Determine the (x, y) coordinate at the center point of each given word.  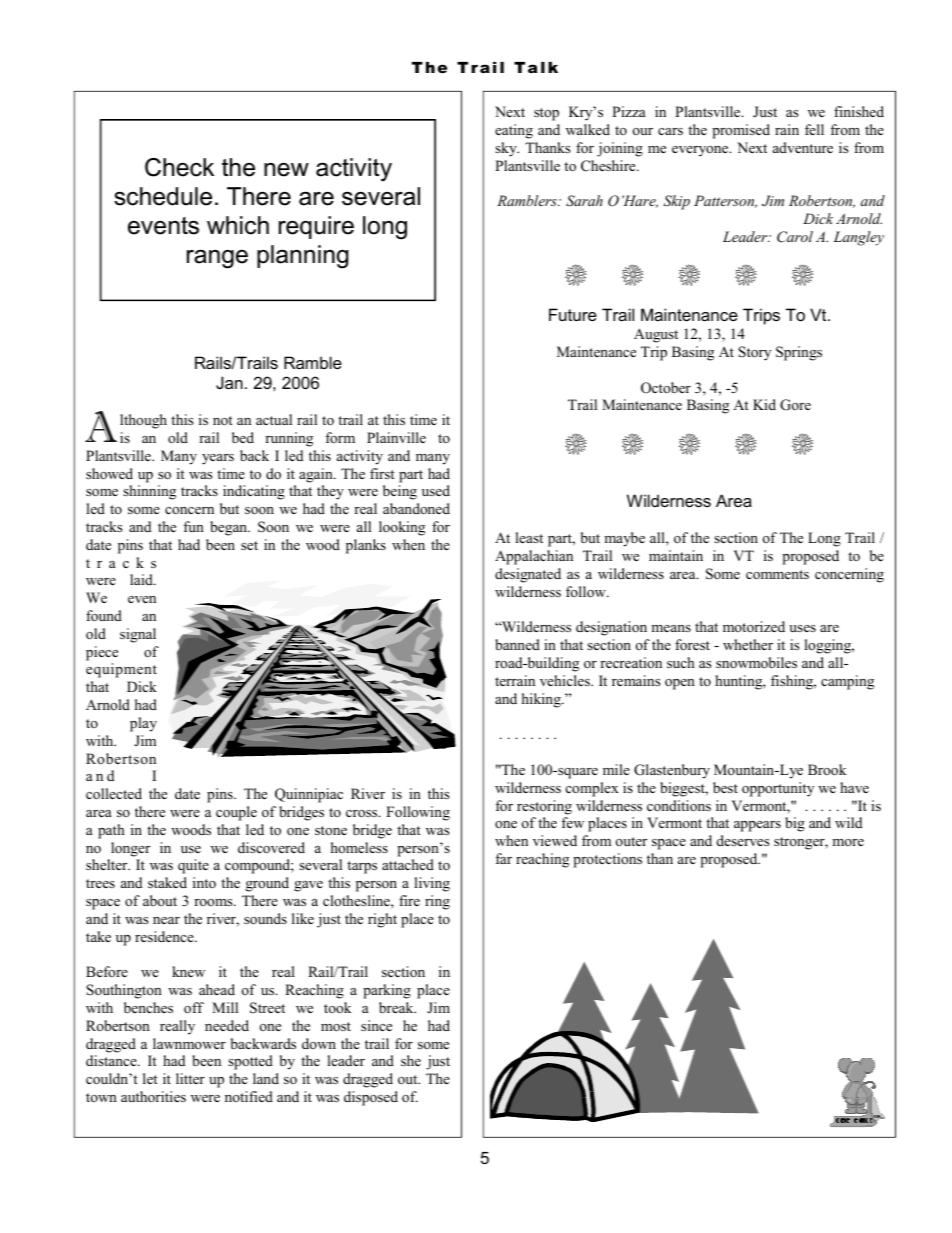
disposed (371, 1098)
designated (528, 575)
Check (179, 167)
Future (573, 314)
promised (741, 131)
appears (757, 826)
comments (777, 575)
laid (143, 579)
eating (514, 131)
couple (236, 813)
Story (754, 353)
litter (190, 1078)
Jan (229, 382)
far (503, 858)
